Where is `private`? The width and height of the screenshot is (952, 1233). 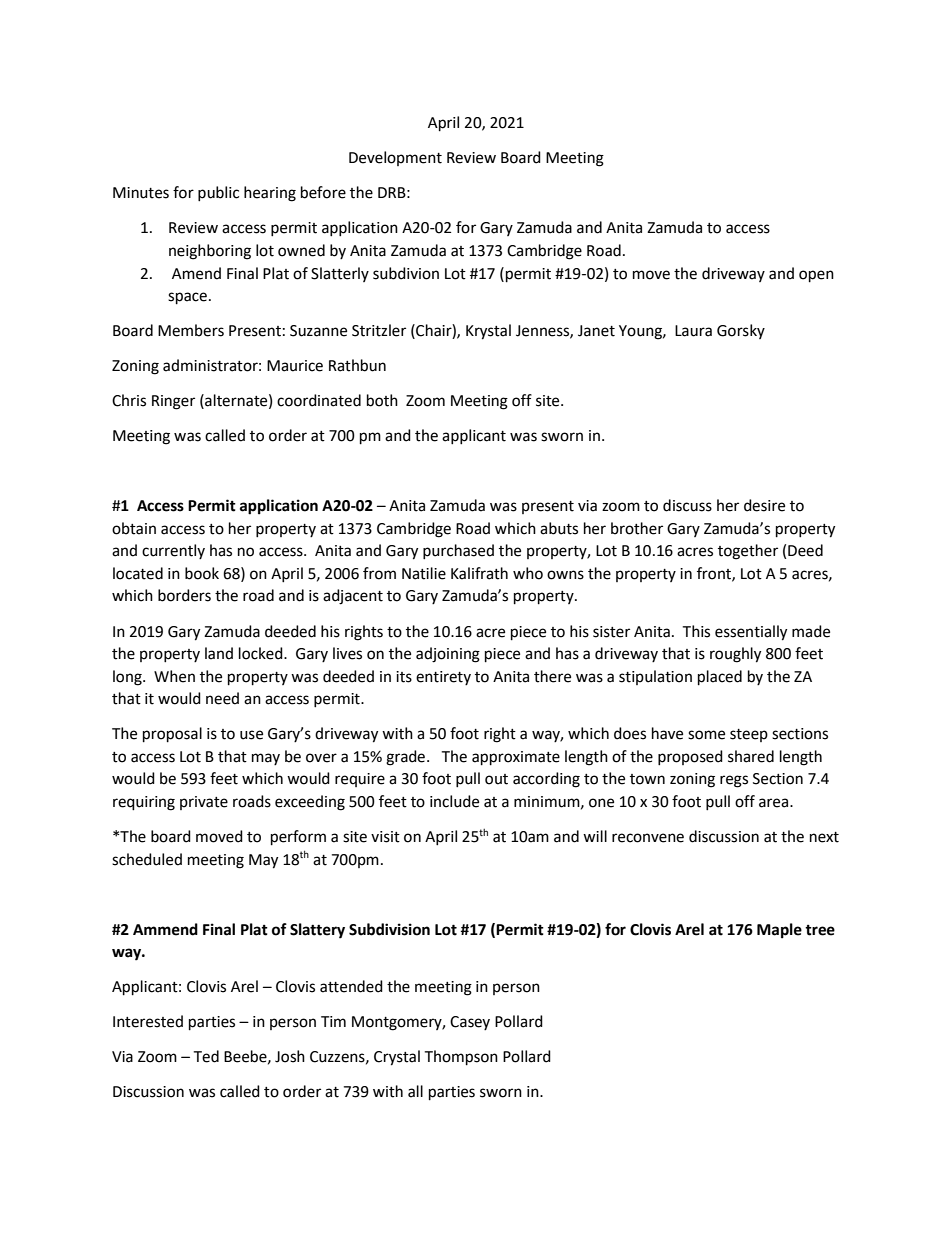
private is located at coordinates (204, 803).
